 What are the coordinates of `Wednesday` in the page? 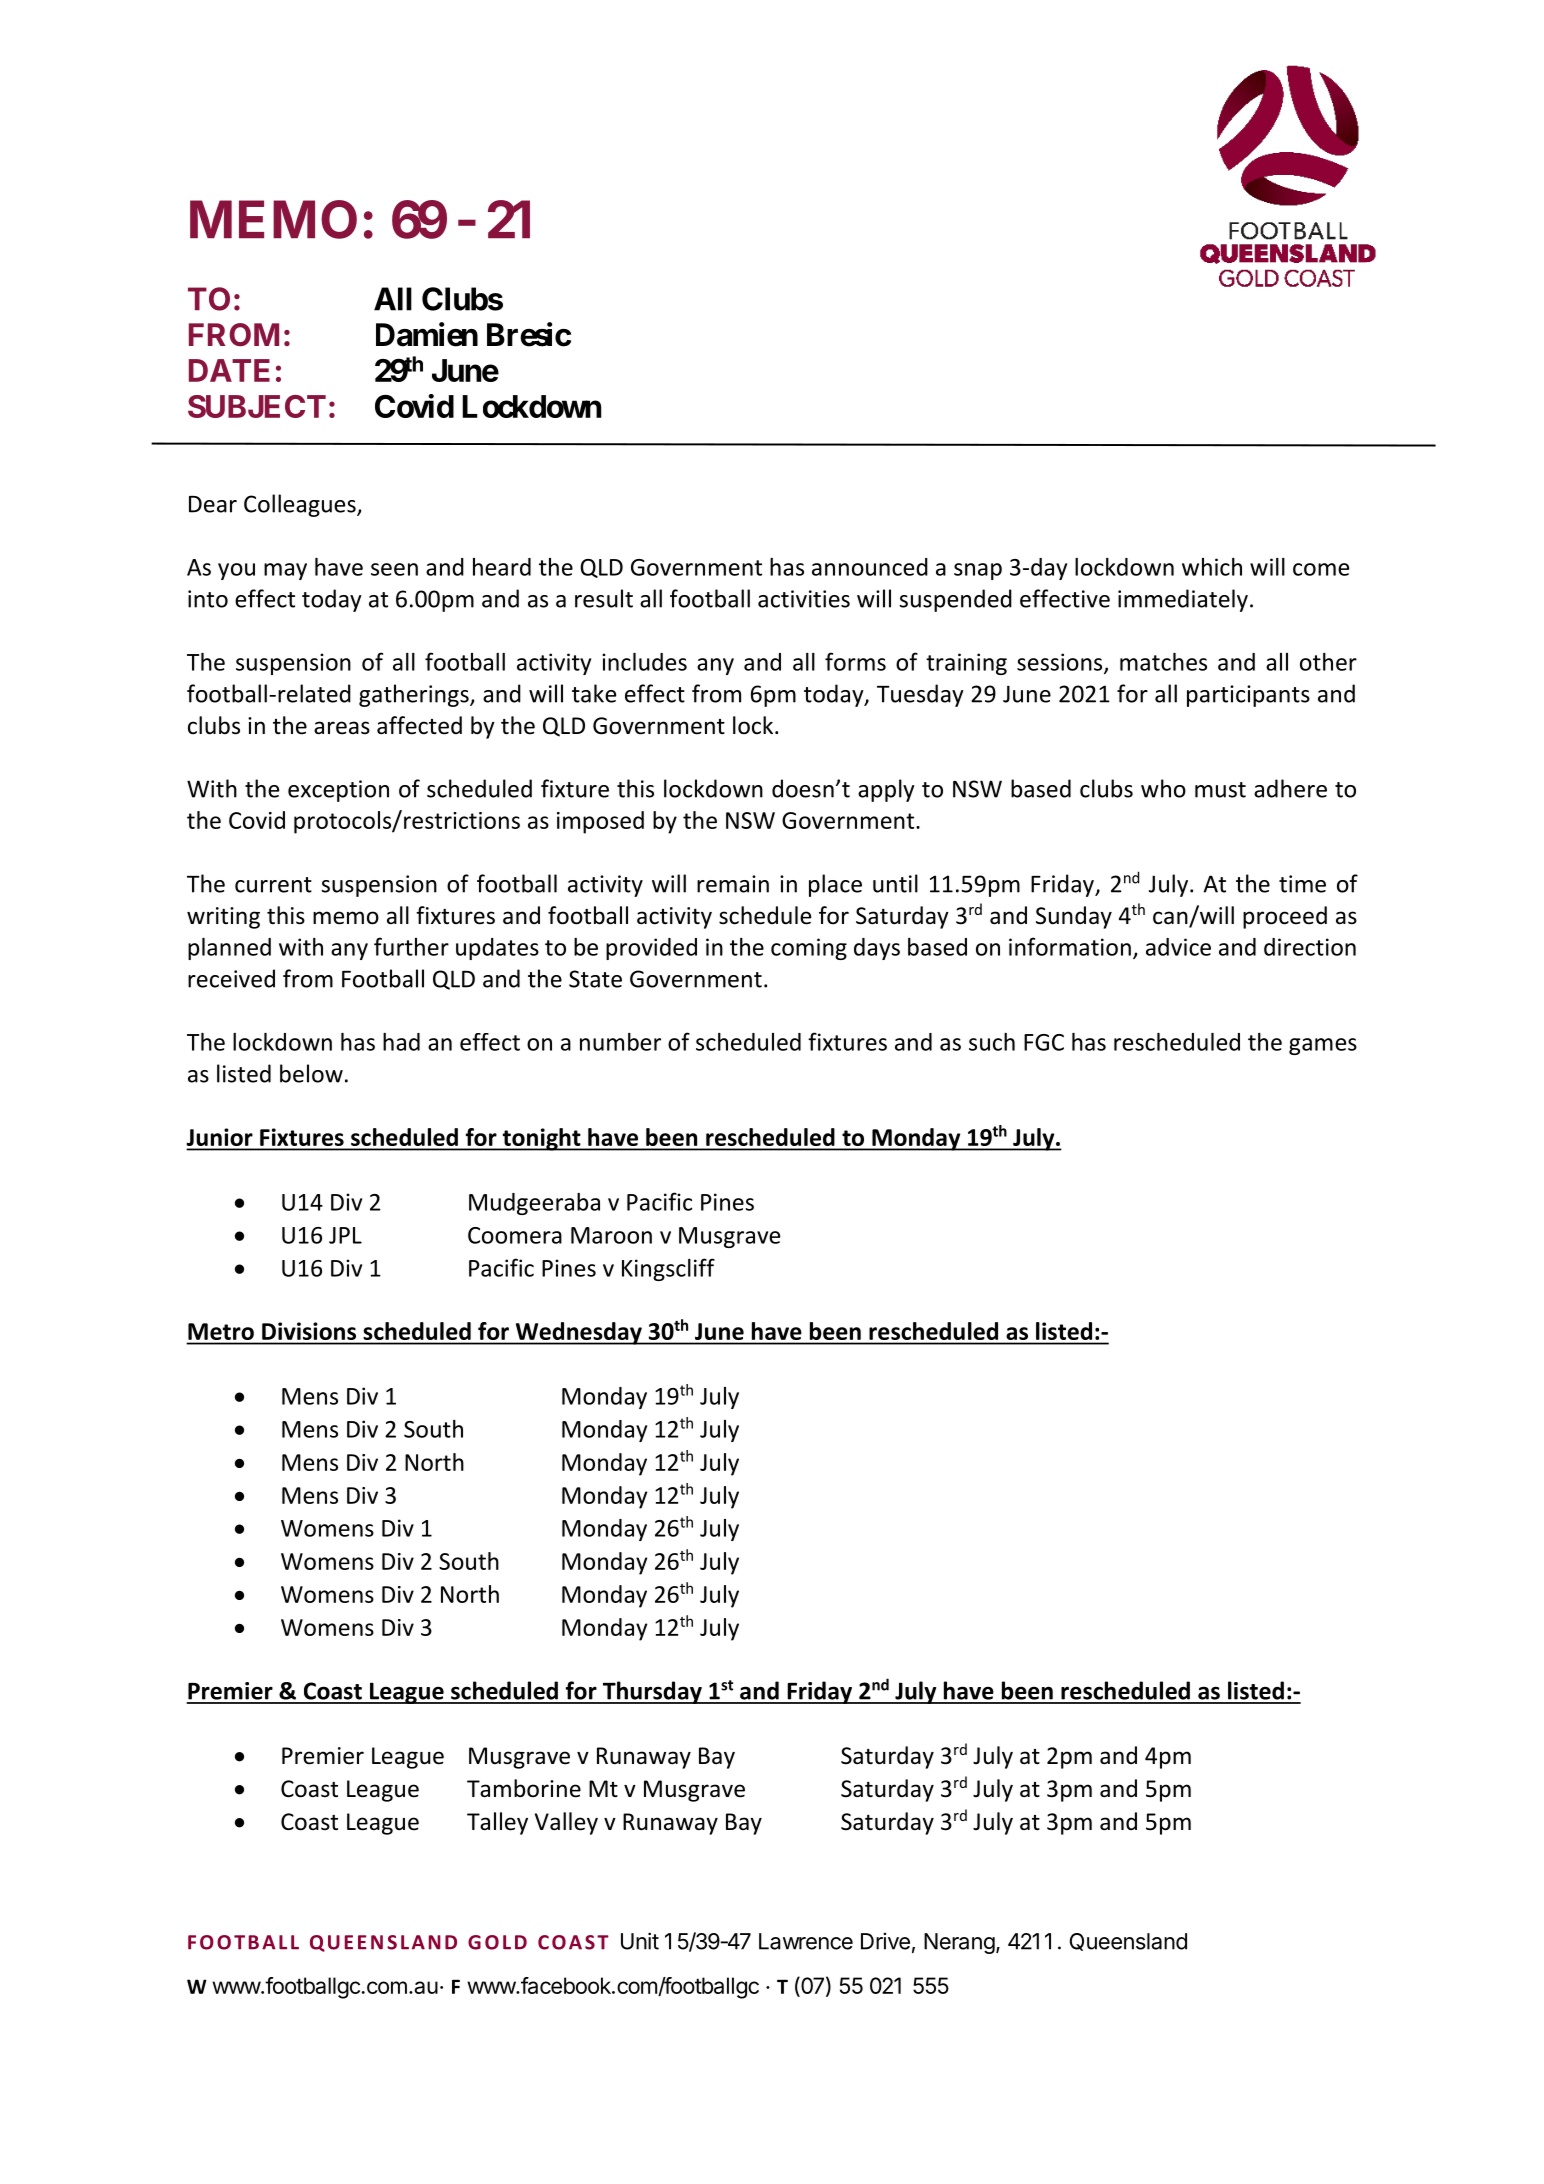 It's located at (578, 1333).
